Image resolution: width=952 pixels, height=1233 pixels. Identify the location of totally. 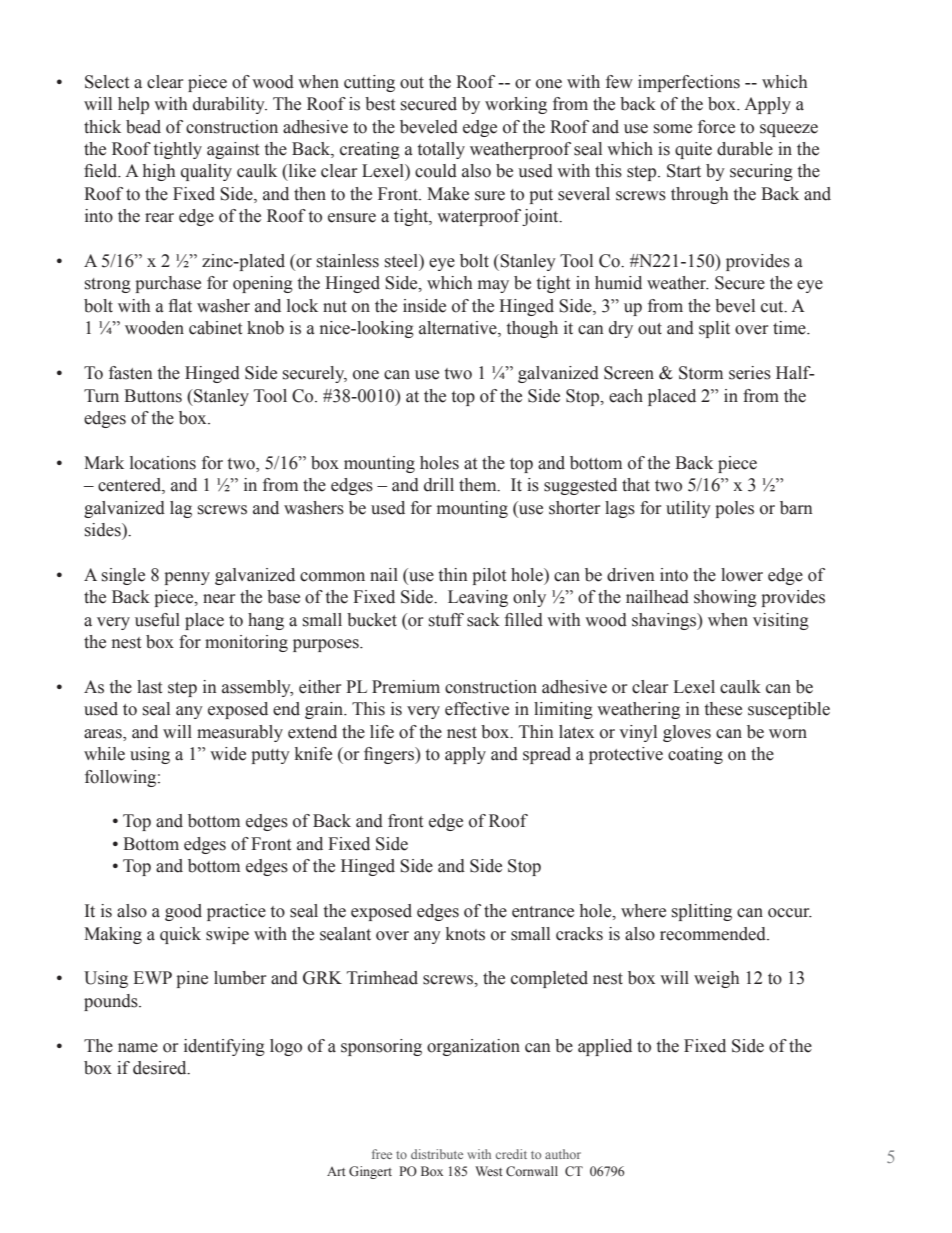
(441, 150).
